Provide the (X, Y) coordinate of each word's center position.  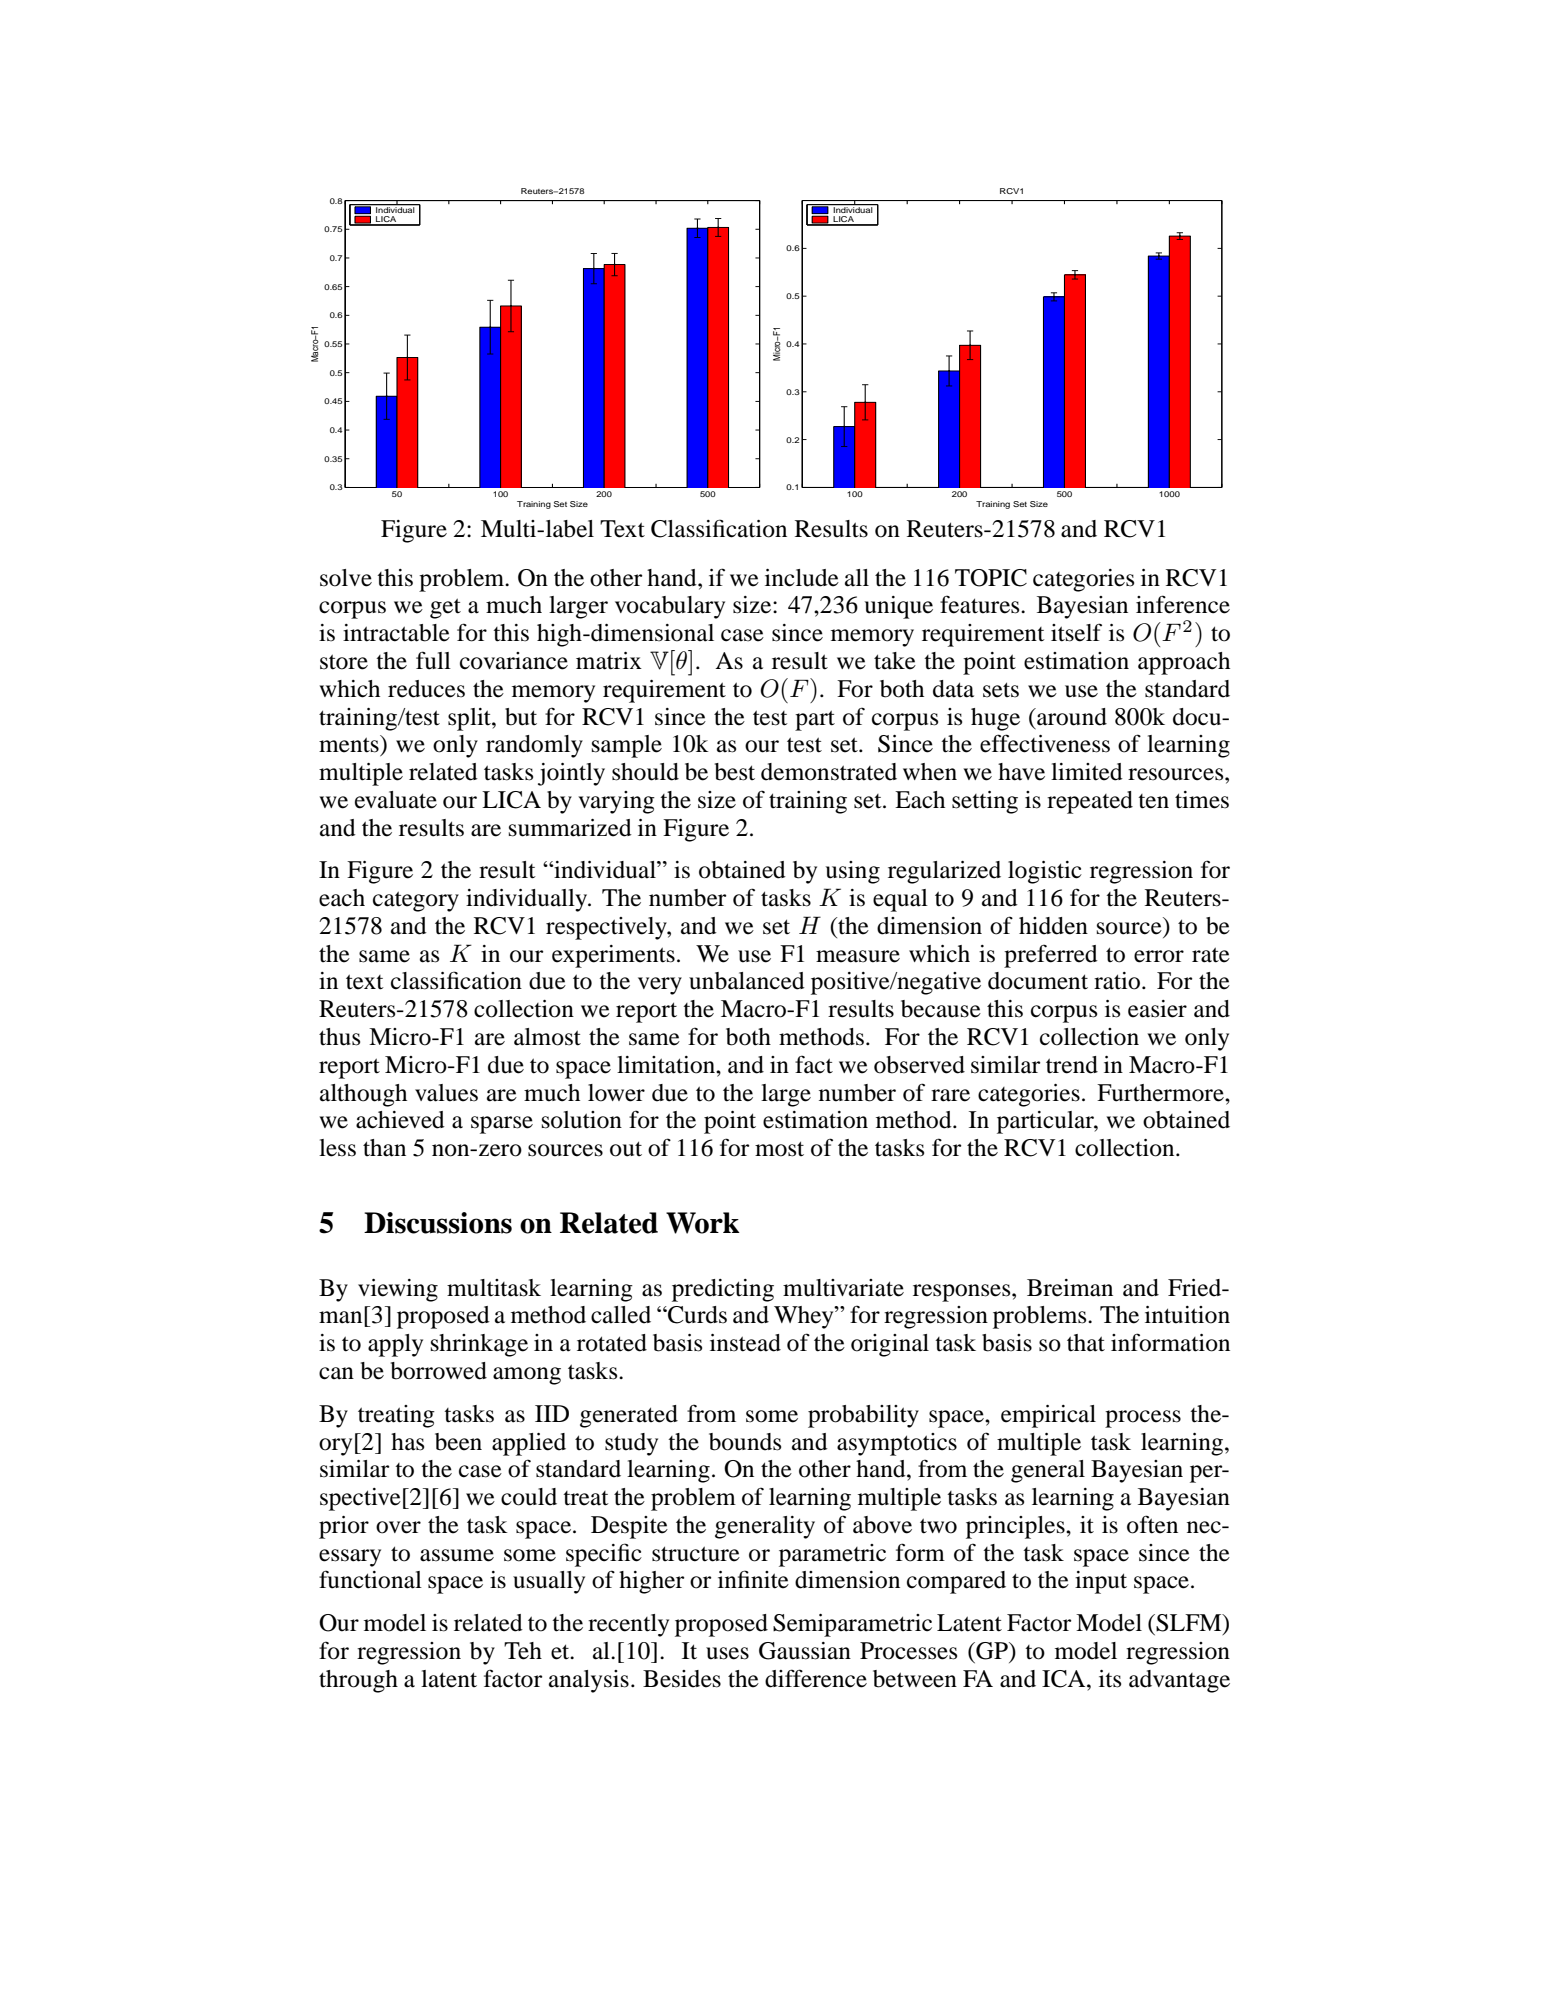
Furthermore (1161, 1093)
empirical (1048, 1416)
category (416, 901)
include (802, 578)
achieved (400, 1120)
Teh (523, 1651)
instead (745, 1343)
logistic (1045, 872)
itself (1076, 632)
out (626, 1149)
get (445, 608)
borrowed (439, 1371)
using (853, 872)
